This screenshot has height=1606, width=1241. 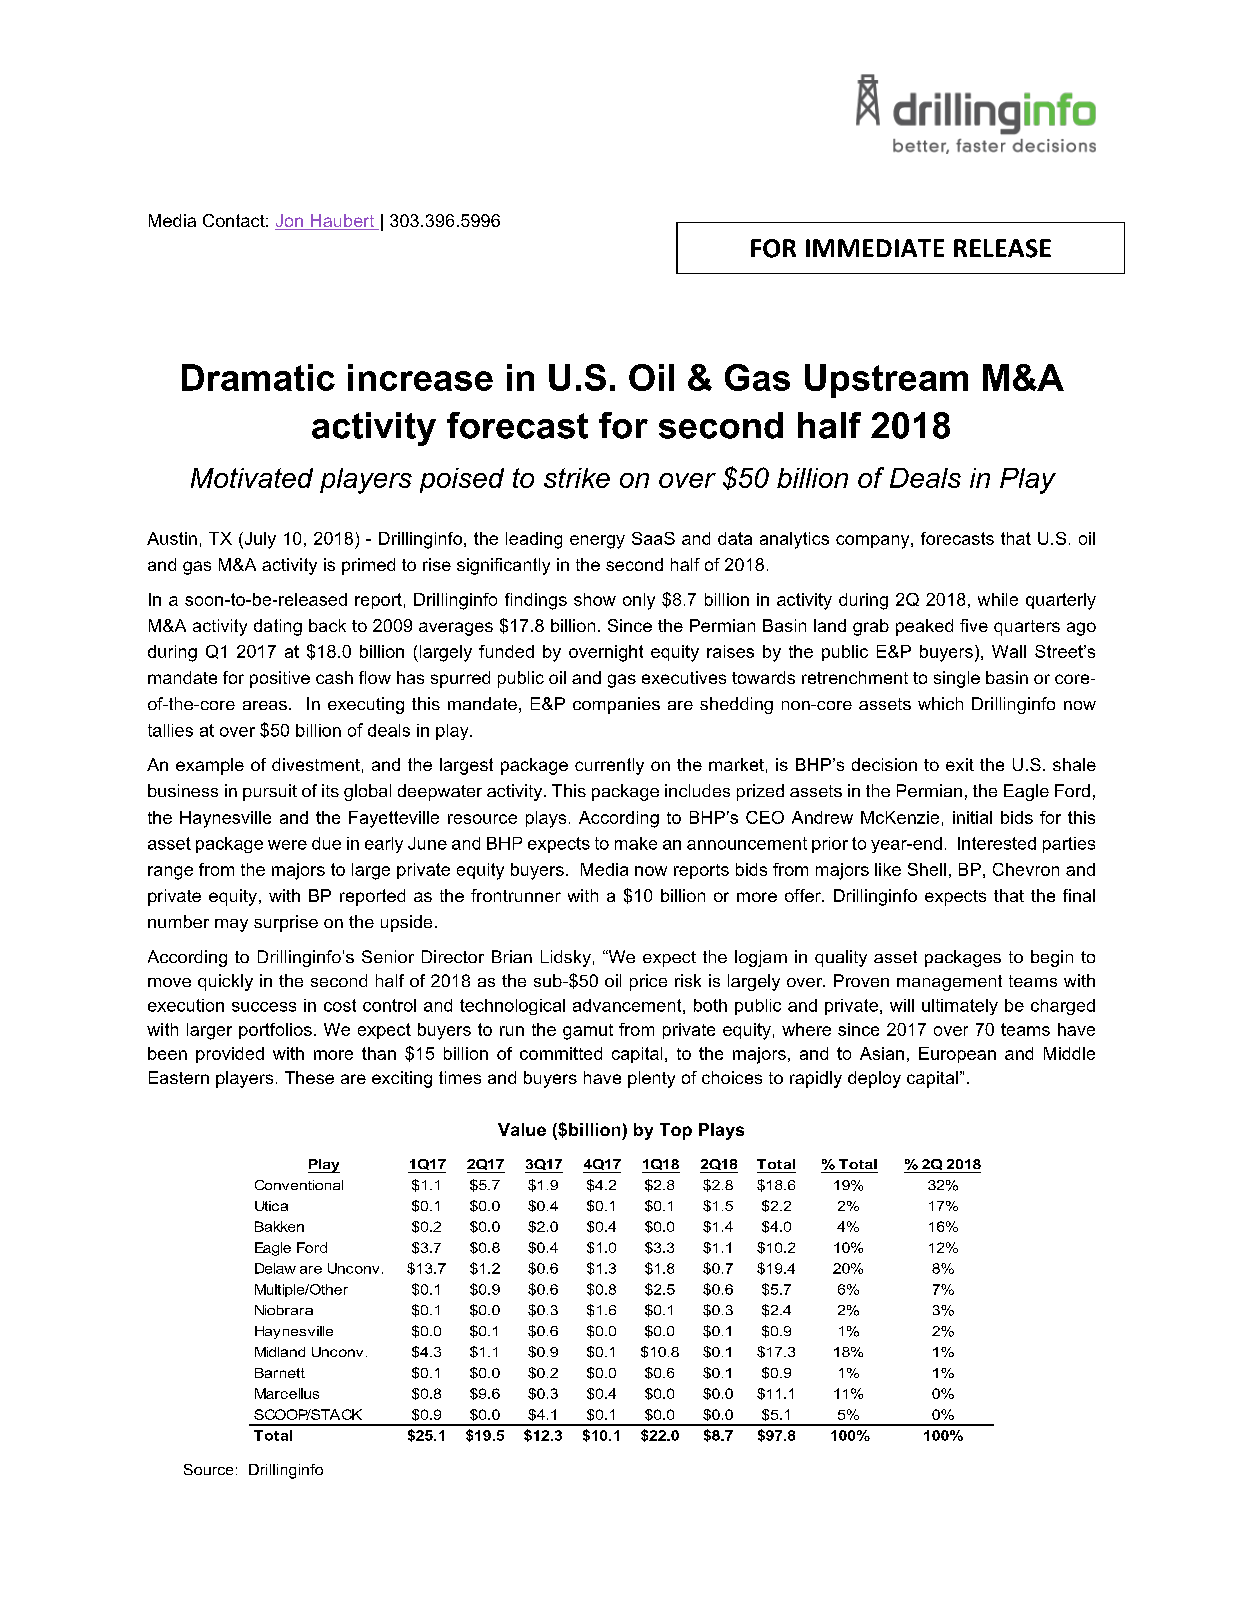 I want to click on deploy, so click(x=874, y=1079).
